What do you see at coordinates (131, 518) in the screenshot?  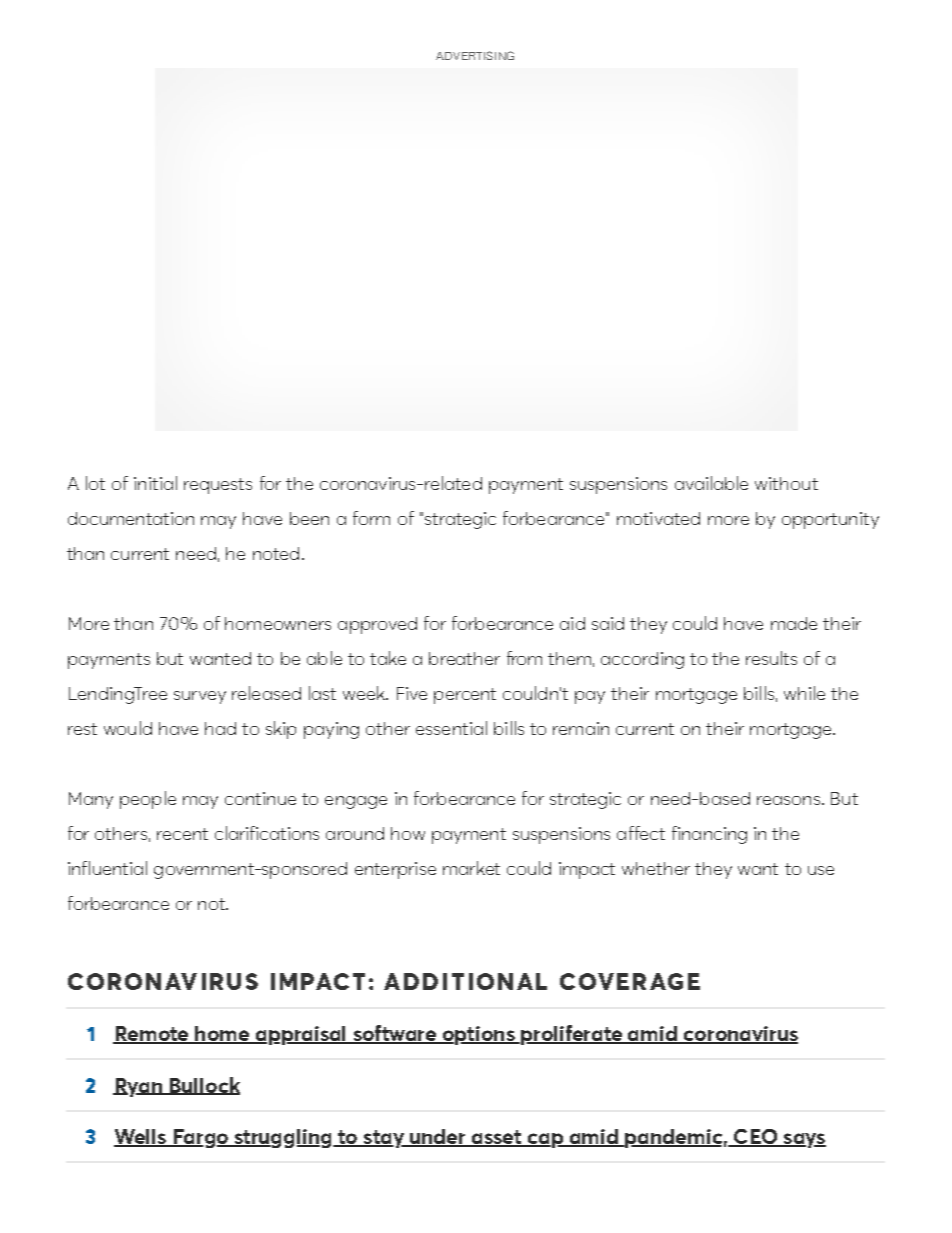 I see `documentation` at bounding box center [131, 518].
